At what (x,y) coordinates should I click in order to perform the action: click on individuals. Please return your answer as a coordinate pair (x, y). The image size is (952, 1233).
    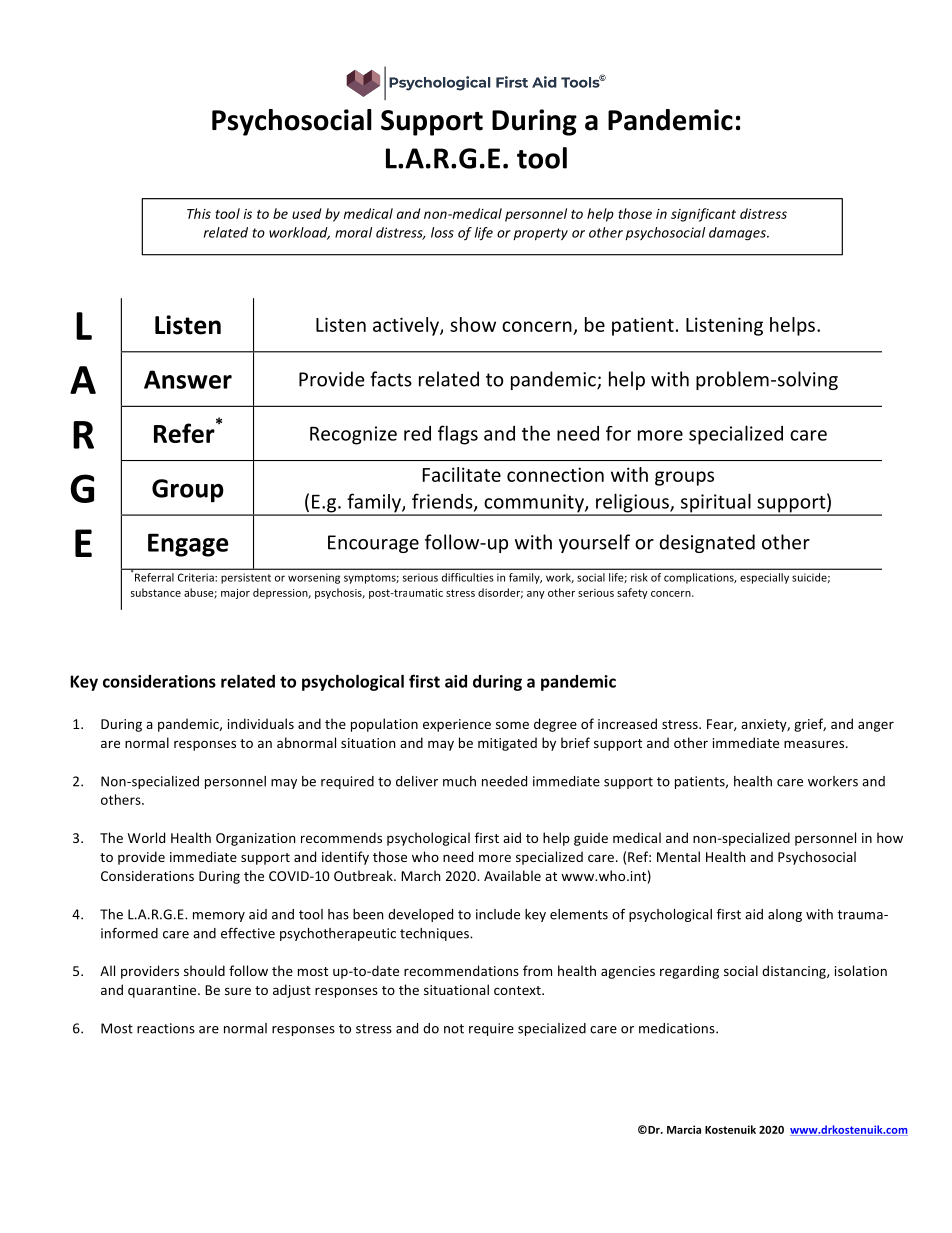
    Looking at the image, I should click on (261, 723).
